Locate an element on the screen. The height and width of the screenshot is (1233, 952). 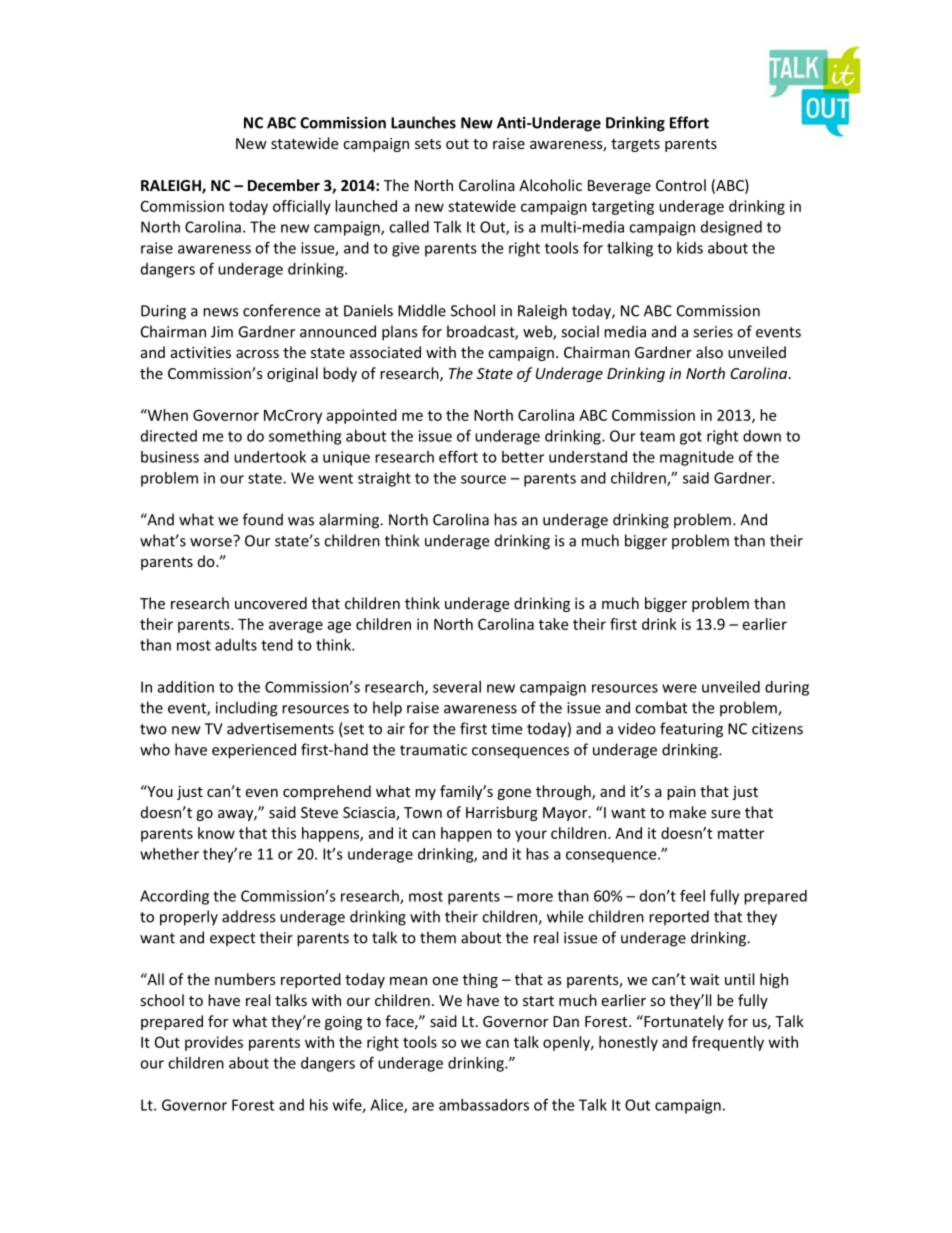
sets is located at coordinates (428, 144).
